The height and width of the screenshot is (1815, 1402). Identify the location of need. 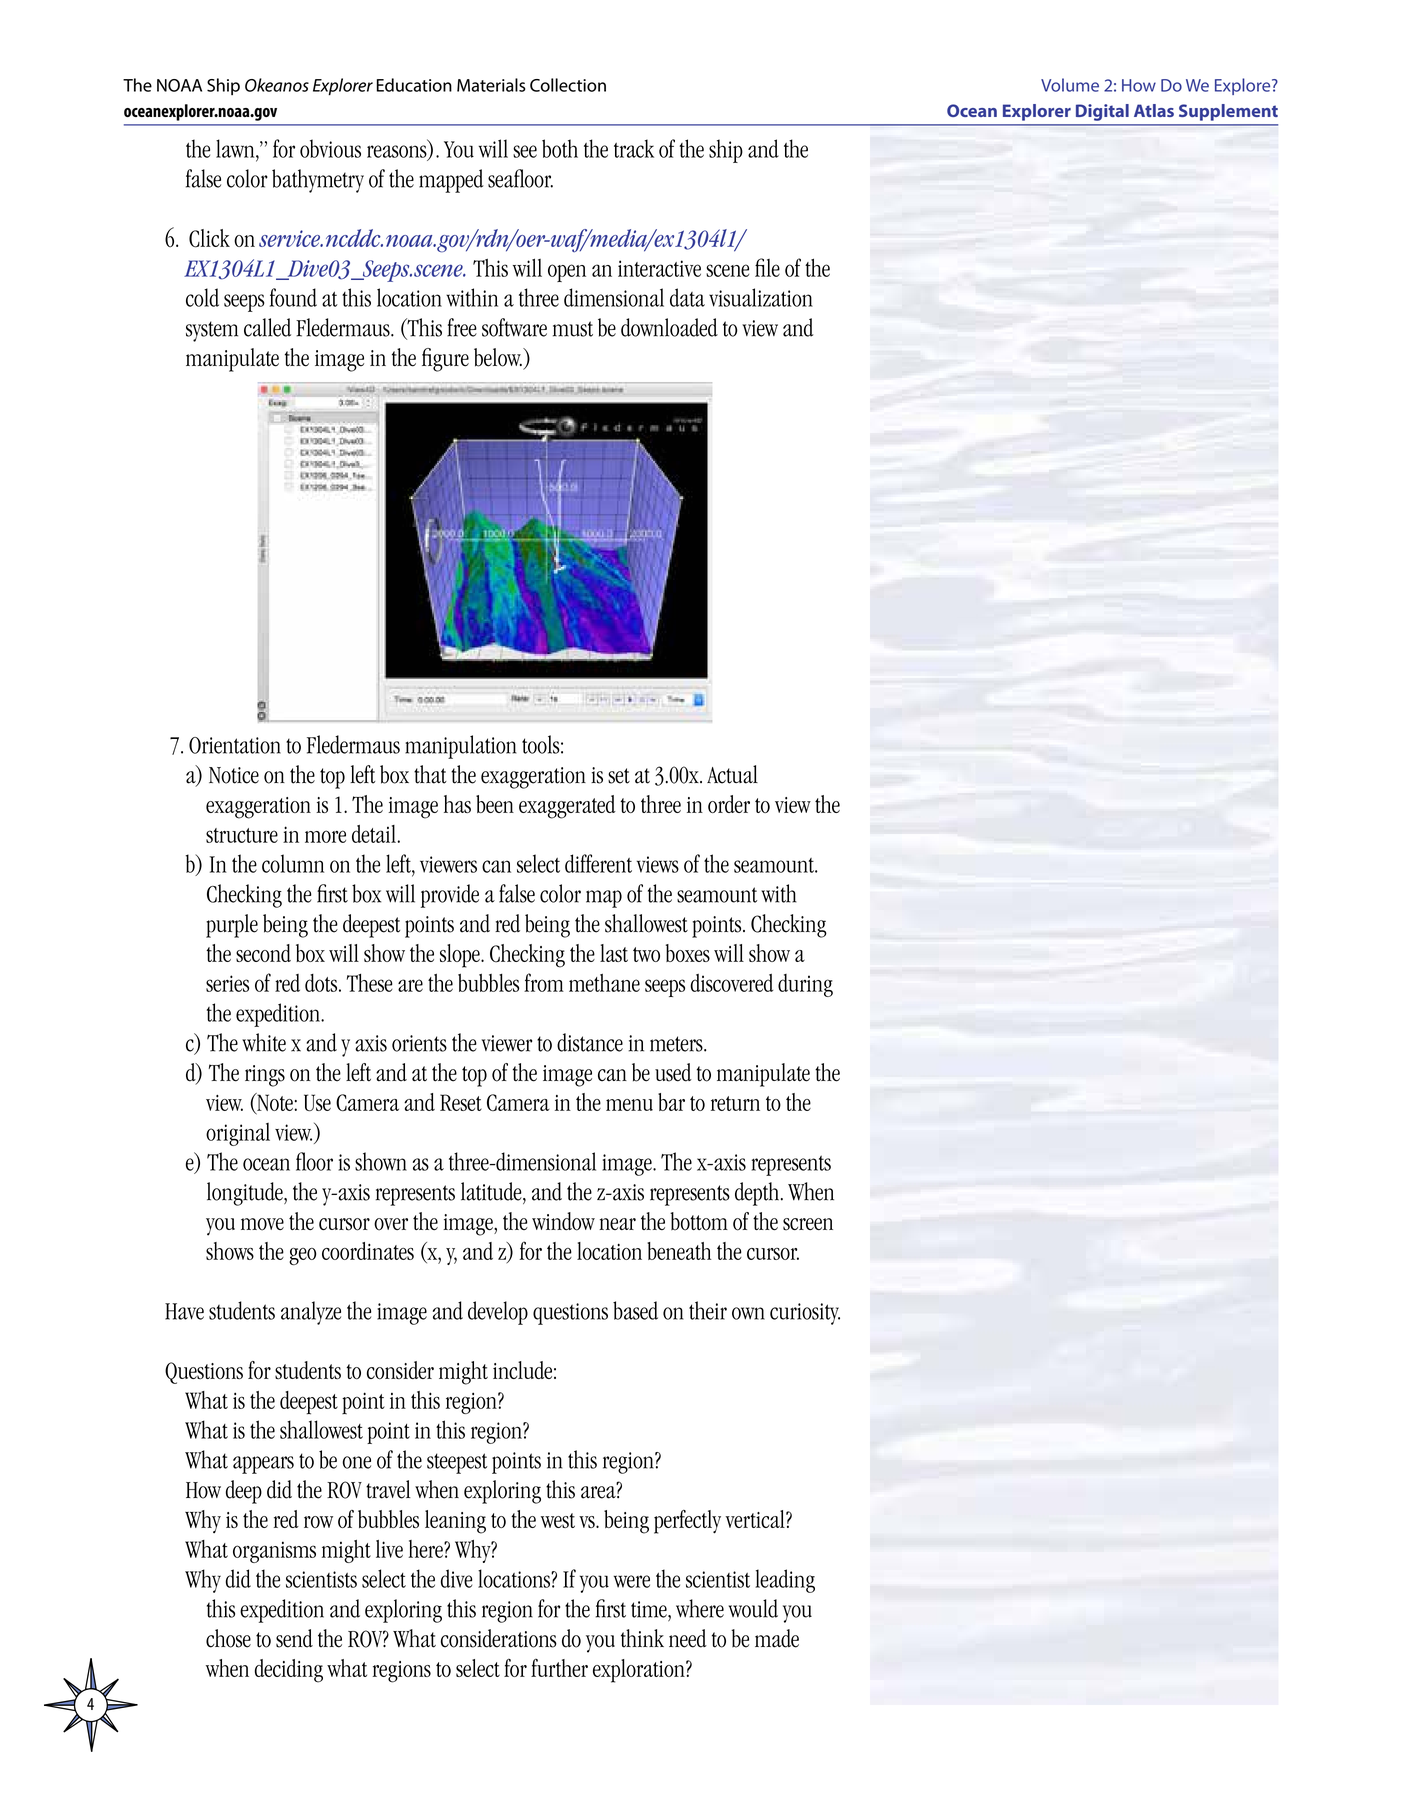
(688, 1638).
